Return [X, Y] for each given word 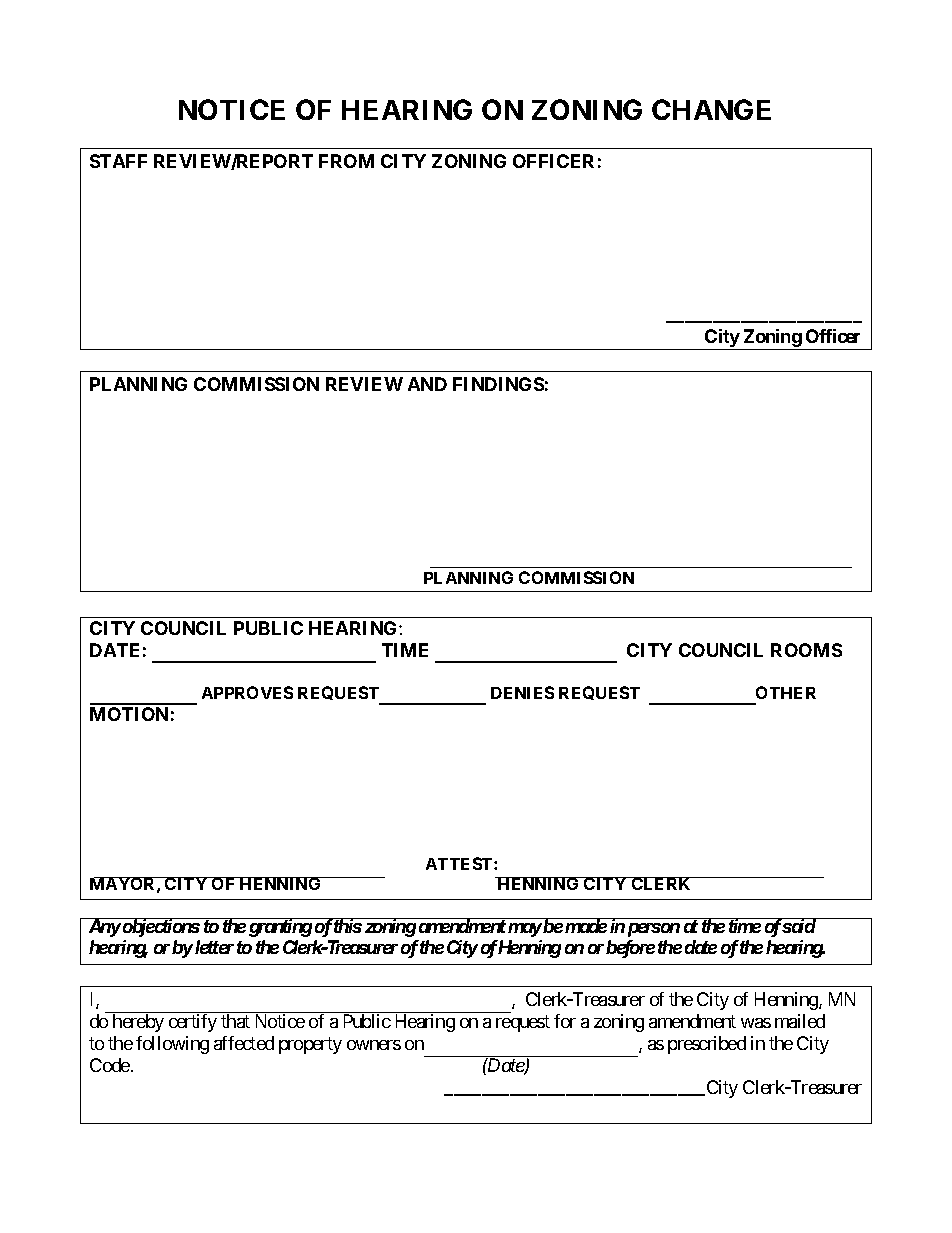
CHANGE [711, 109]
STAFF [118, 161]
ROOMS [806, 650]
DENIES [522, 692]
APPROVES [247, 692]
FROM [346, 161]
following [172, 1045]
